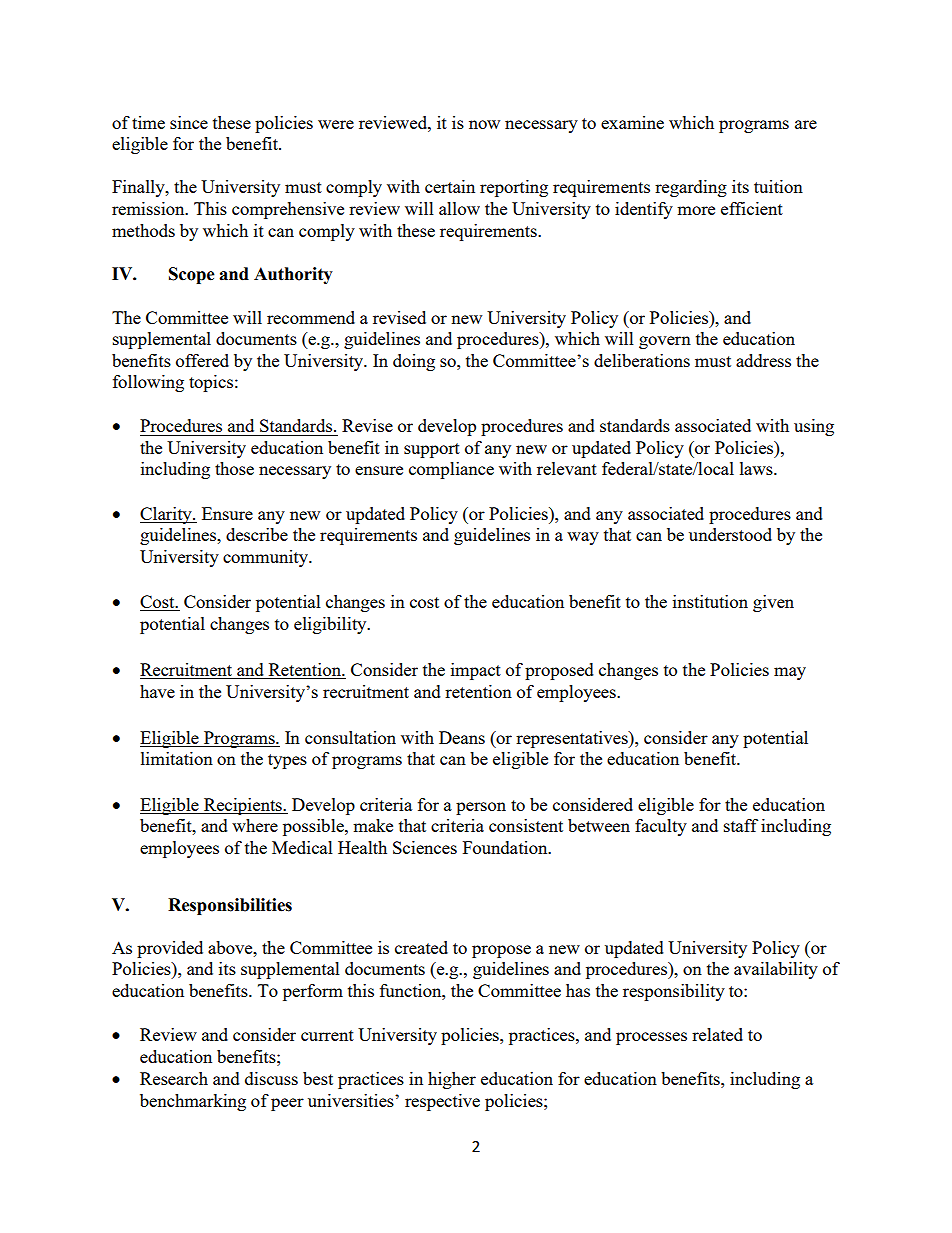  What do you see at coordinates (202, 360) in the screenshot?
I see `offered` at bounding box center [202, 360].
